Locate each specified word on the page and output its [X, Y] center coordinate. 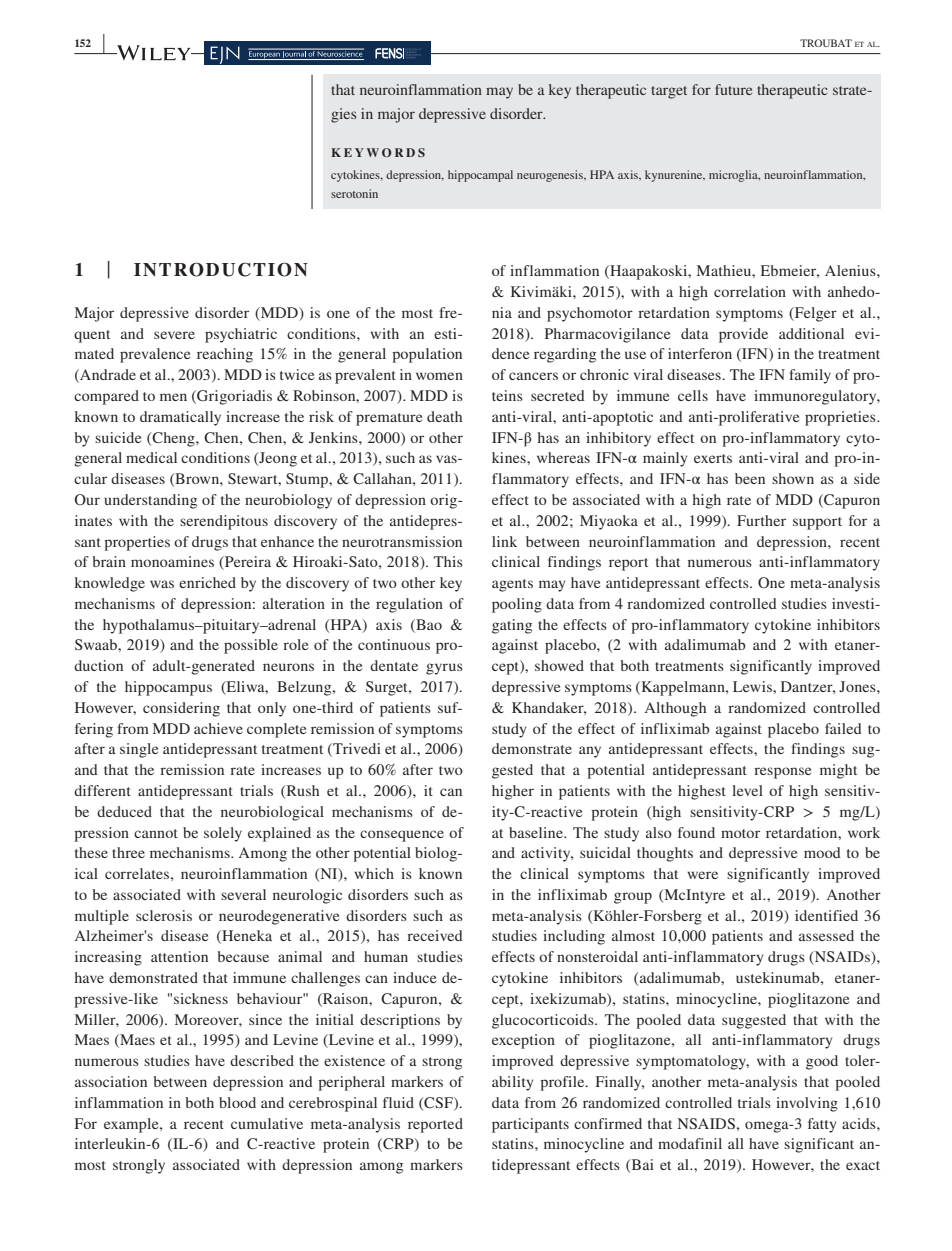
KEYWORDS [378, 153]
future [733, 89]
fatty [822, 1125]
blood [237, 1102]
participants [530, 1125]
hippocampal [480, 176]
